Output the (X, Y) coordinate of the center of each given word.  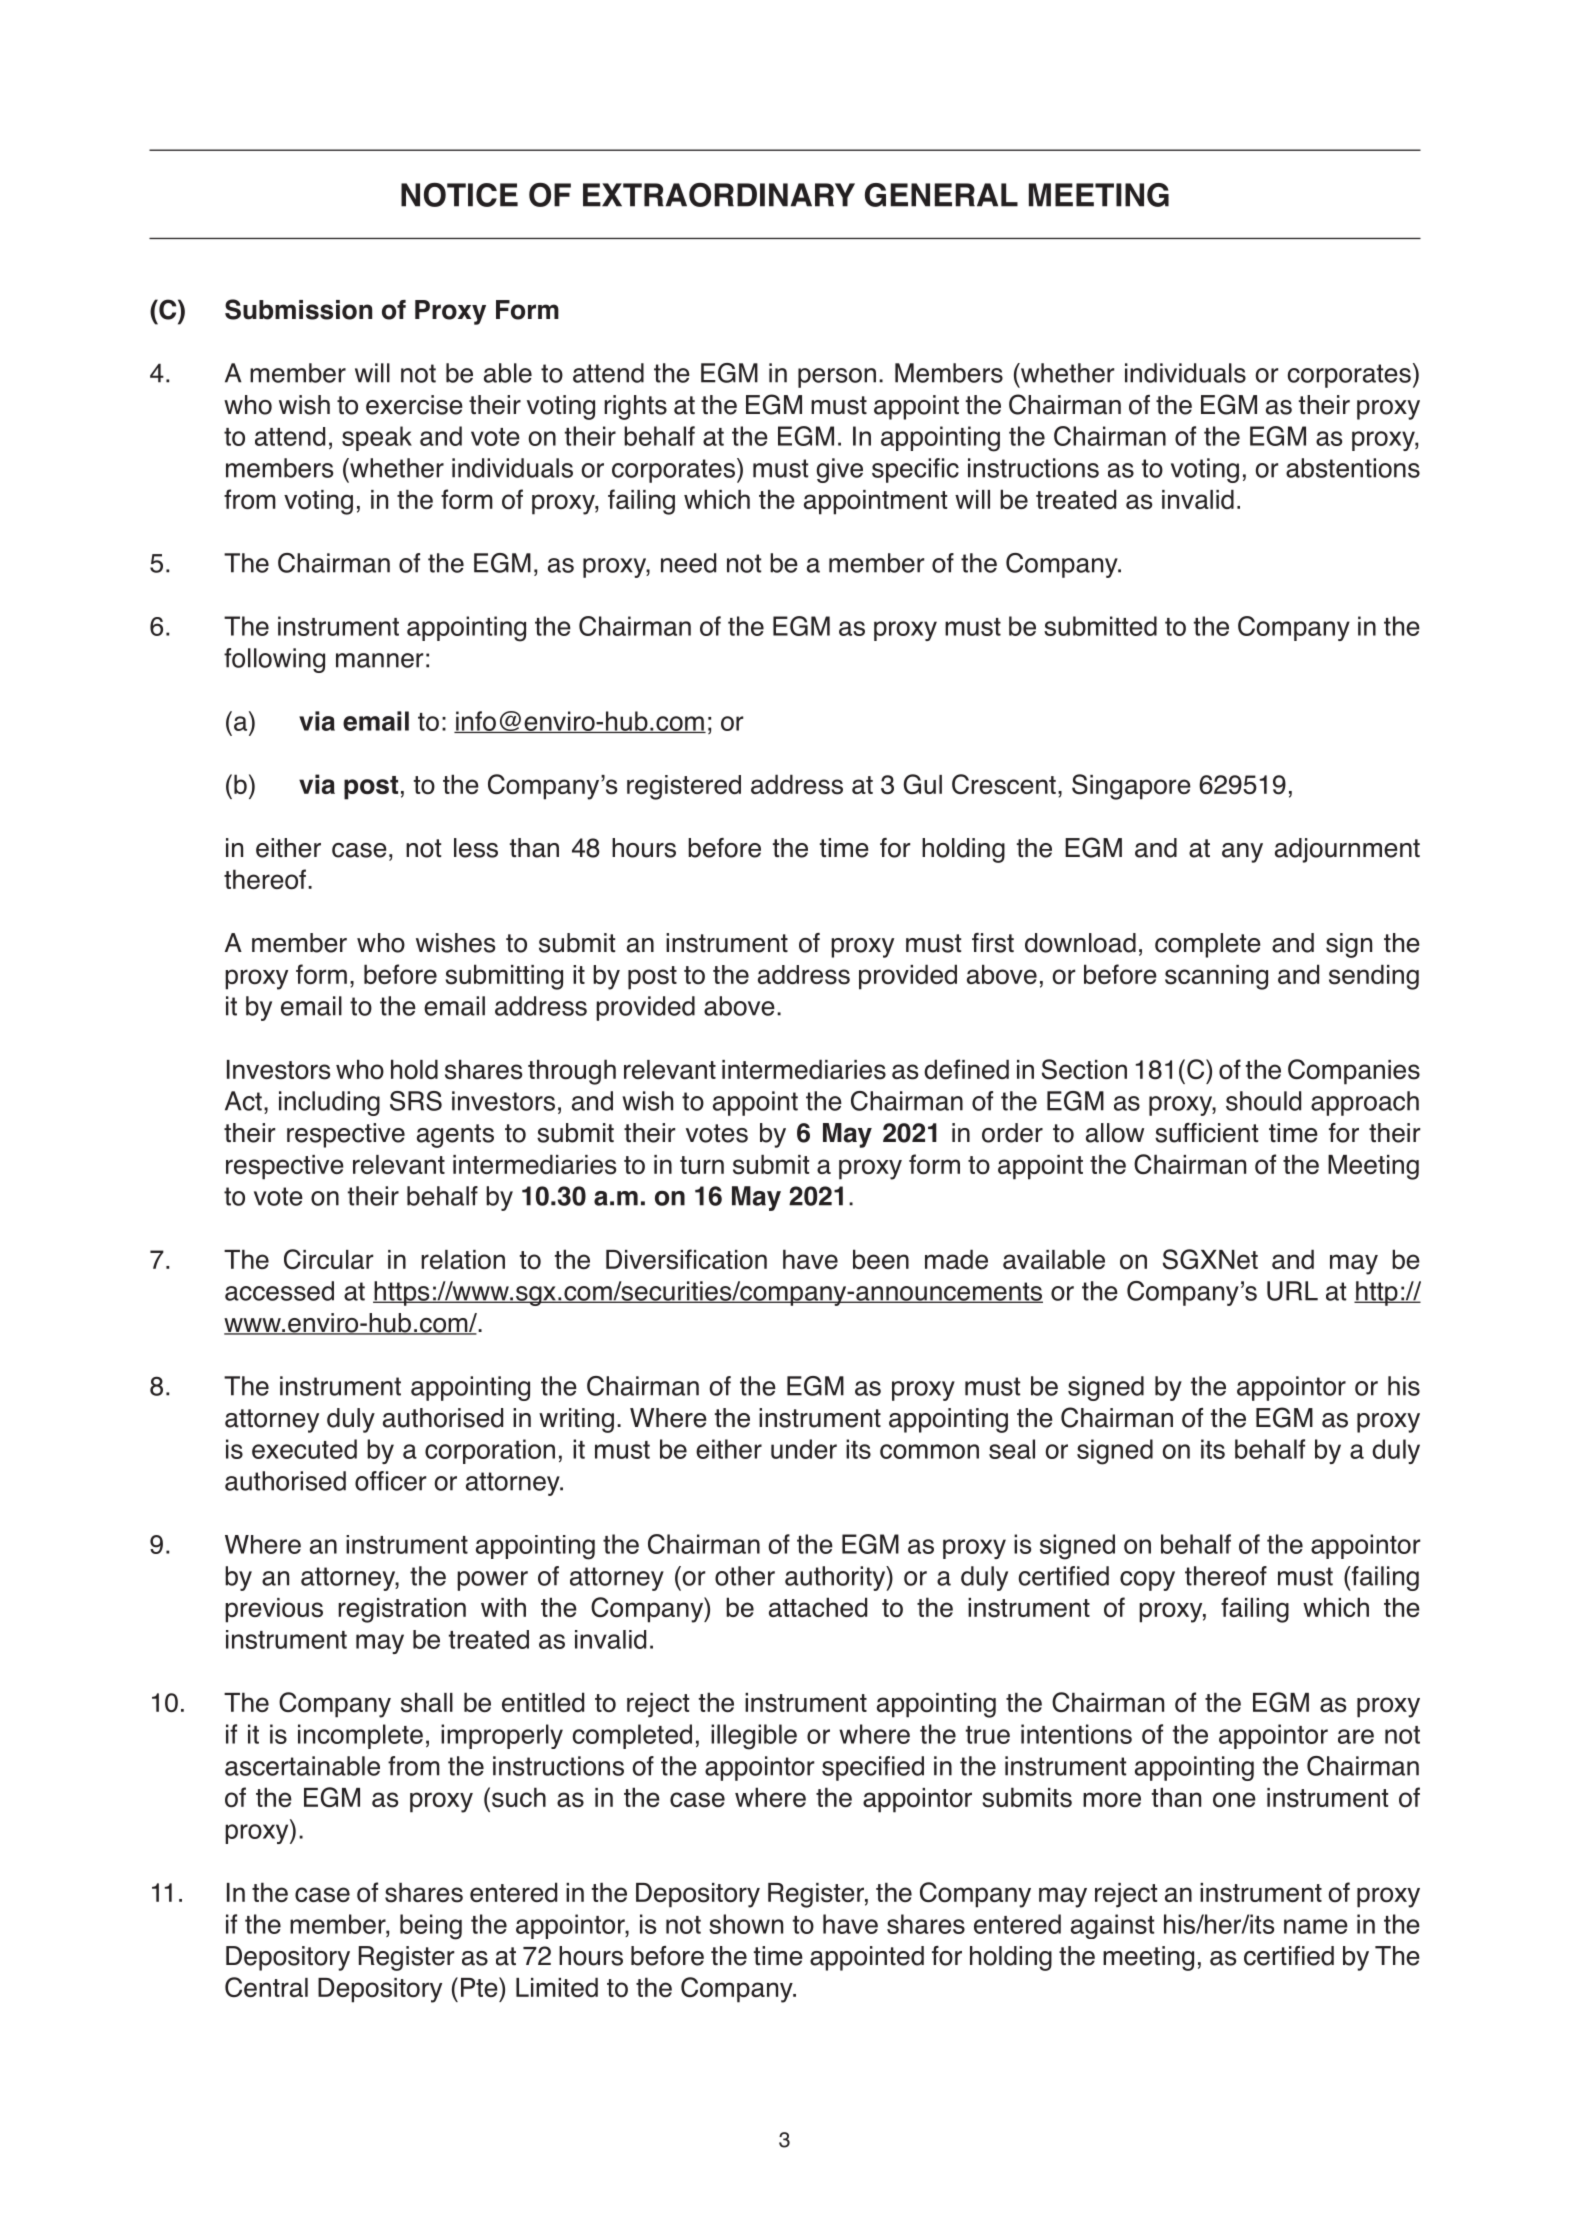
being (431, 1927)
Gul (923, 784)
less (476, 848)
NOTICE (459, 195)
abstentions (1353, 468)
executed (304, 1449)
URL (1292, 1291)
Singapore (1131, 787)
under (804, 1449)
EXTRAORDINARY (719, 195)
